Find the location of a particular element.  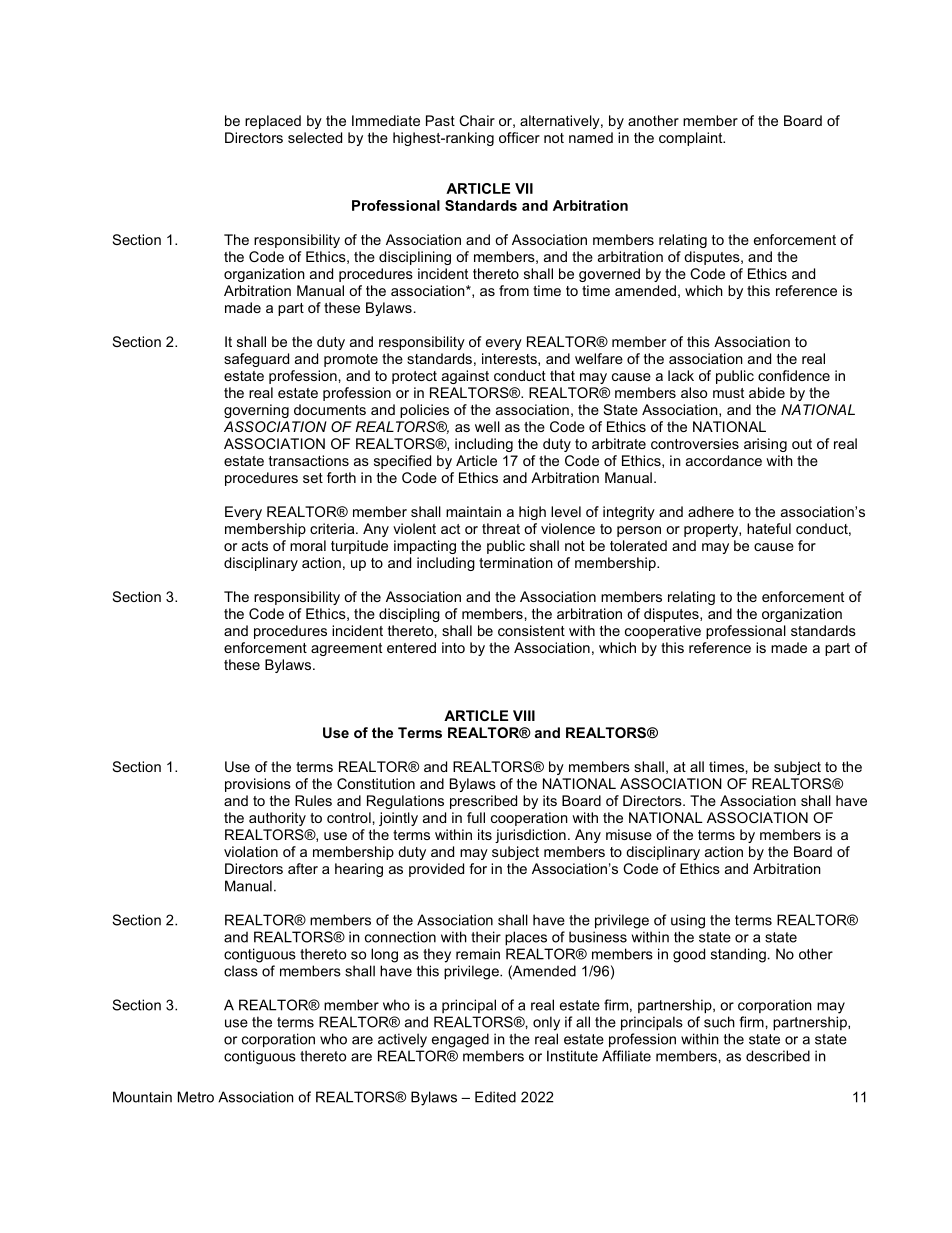

complaint is located at coordinates (692, 139).
